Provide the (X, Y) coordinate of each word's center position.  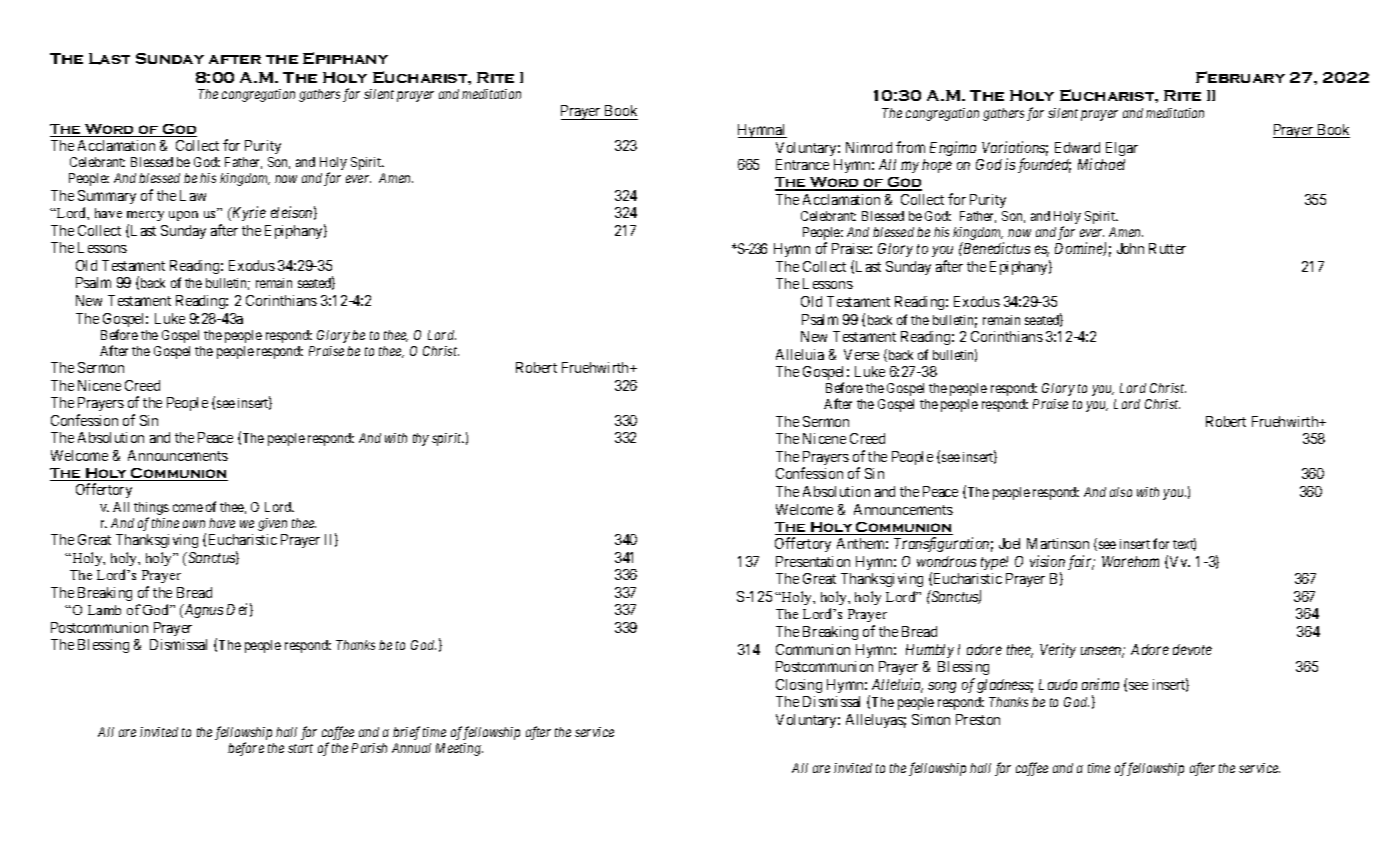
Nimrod (869, 147)
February (1240, 77)
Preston (978, 719)
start (300, 748)
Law (193, 195)
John (1130, 248)
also (1121, 492)
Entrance (802, 164)
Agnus (202, 611)
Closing (799, 686)
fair (1081, 562)
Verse (861, 354)
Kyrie (248, 213)
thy (421, 439)
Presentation (813, 561)
